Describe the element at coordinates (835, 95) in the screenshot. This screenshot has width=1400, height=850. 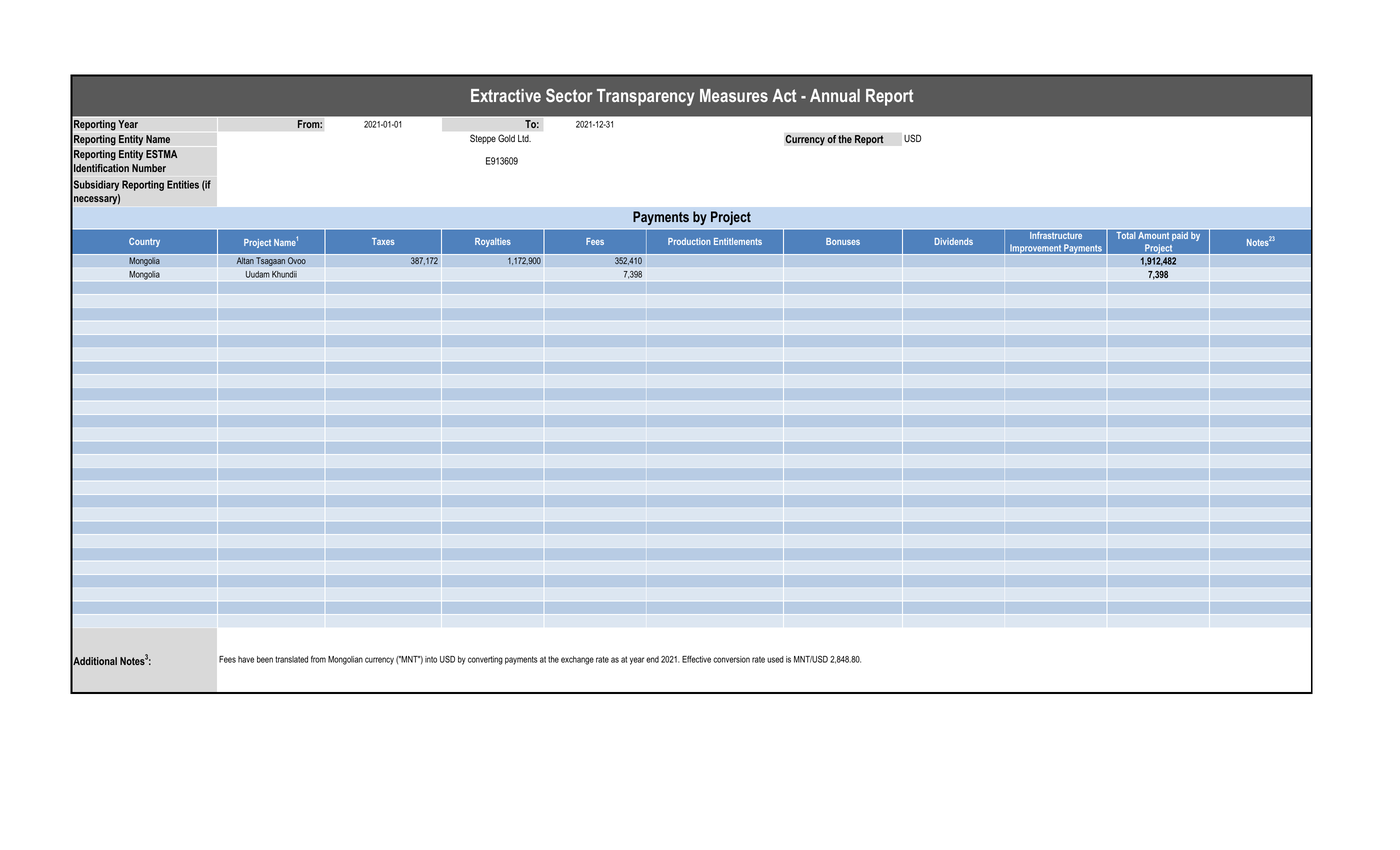
I see `Annual` at that location.
